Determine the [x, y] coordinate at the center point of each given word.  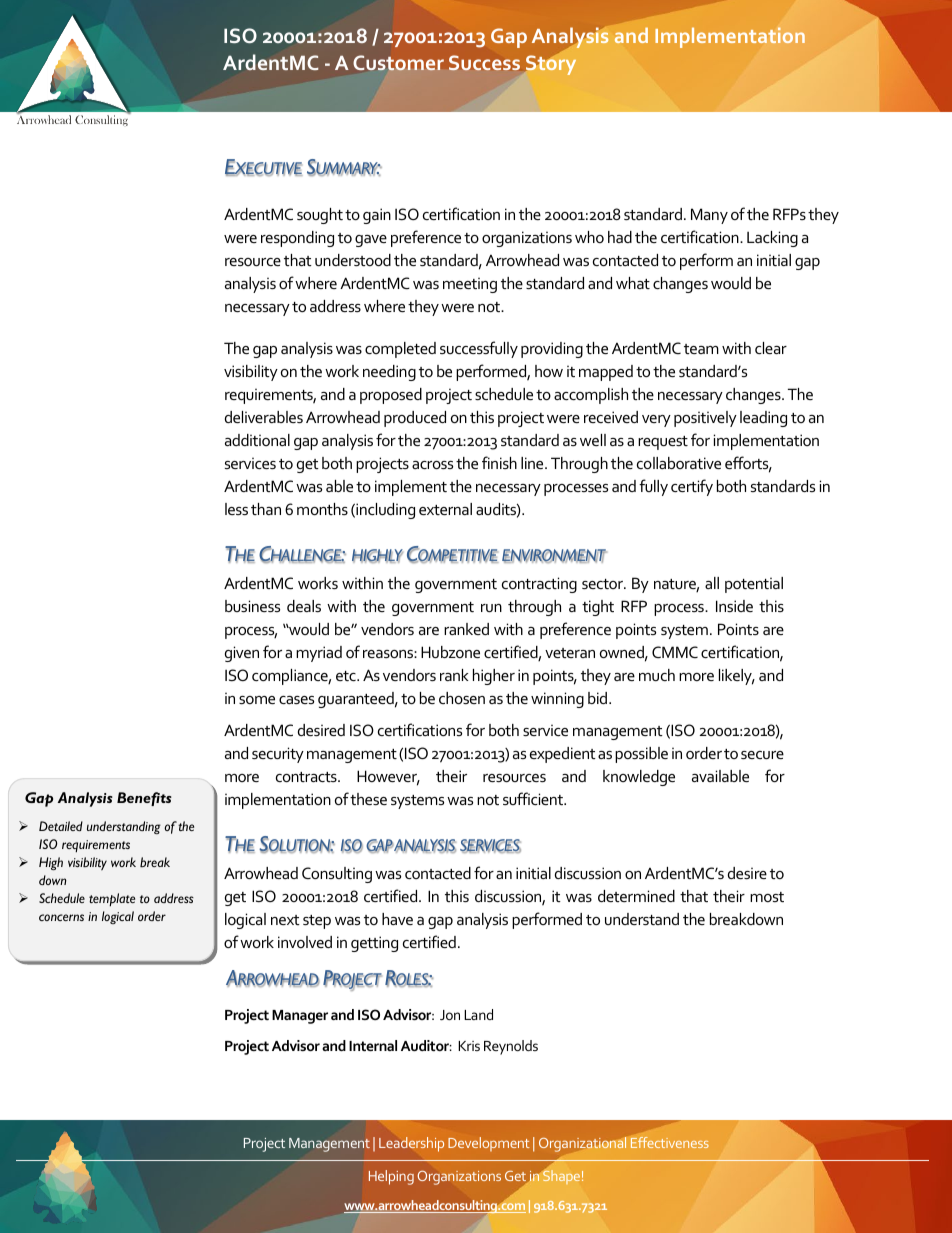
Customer [398, 63]
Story [550, 64]
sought [320, 216]
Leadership [411, 1144]
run [491, 608]
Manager [300, 1017]
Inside [734, 606]
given [242, 654]
